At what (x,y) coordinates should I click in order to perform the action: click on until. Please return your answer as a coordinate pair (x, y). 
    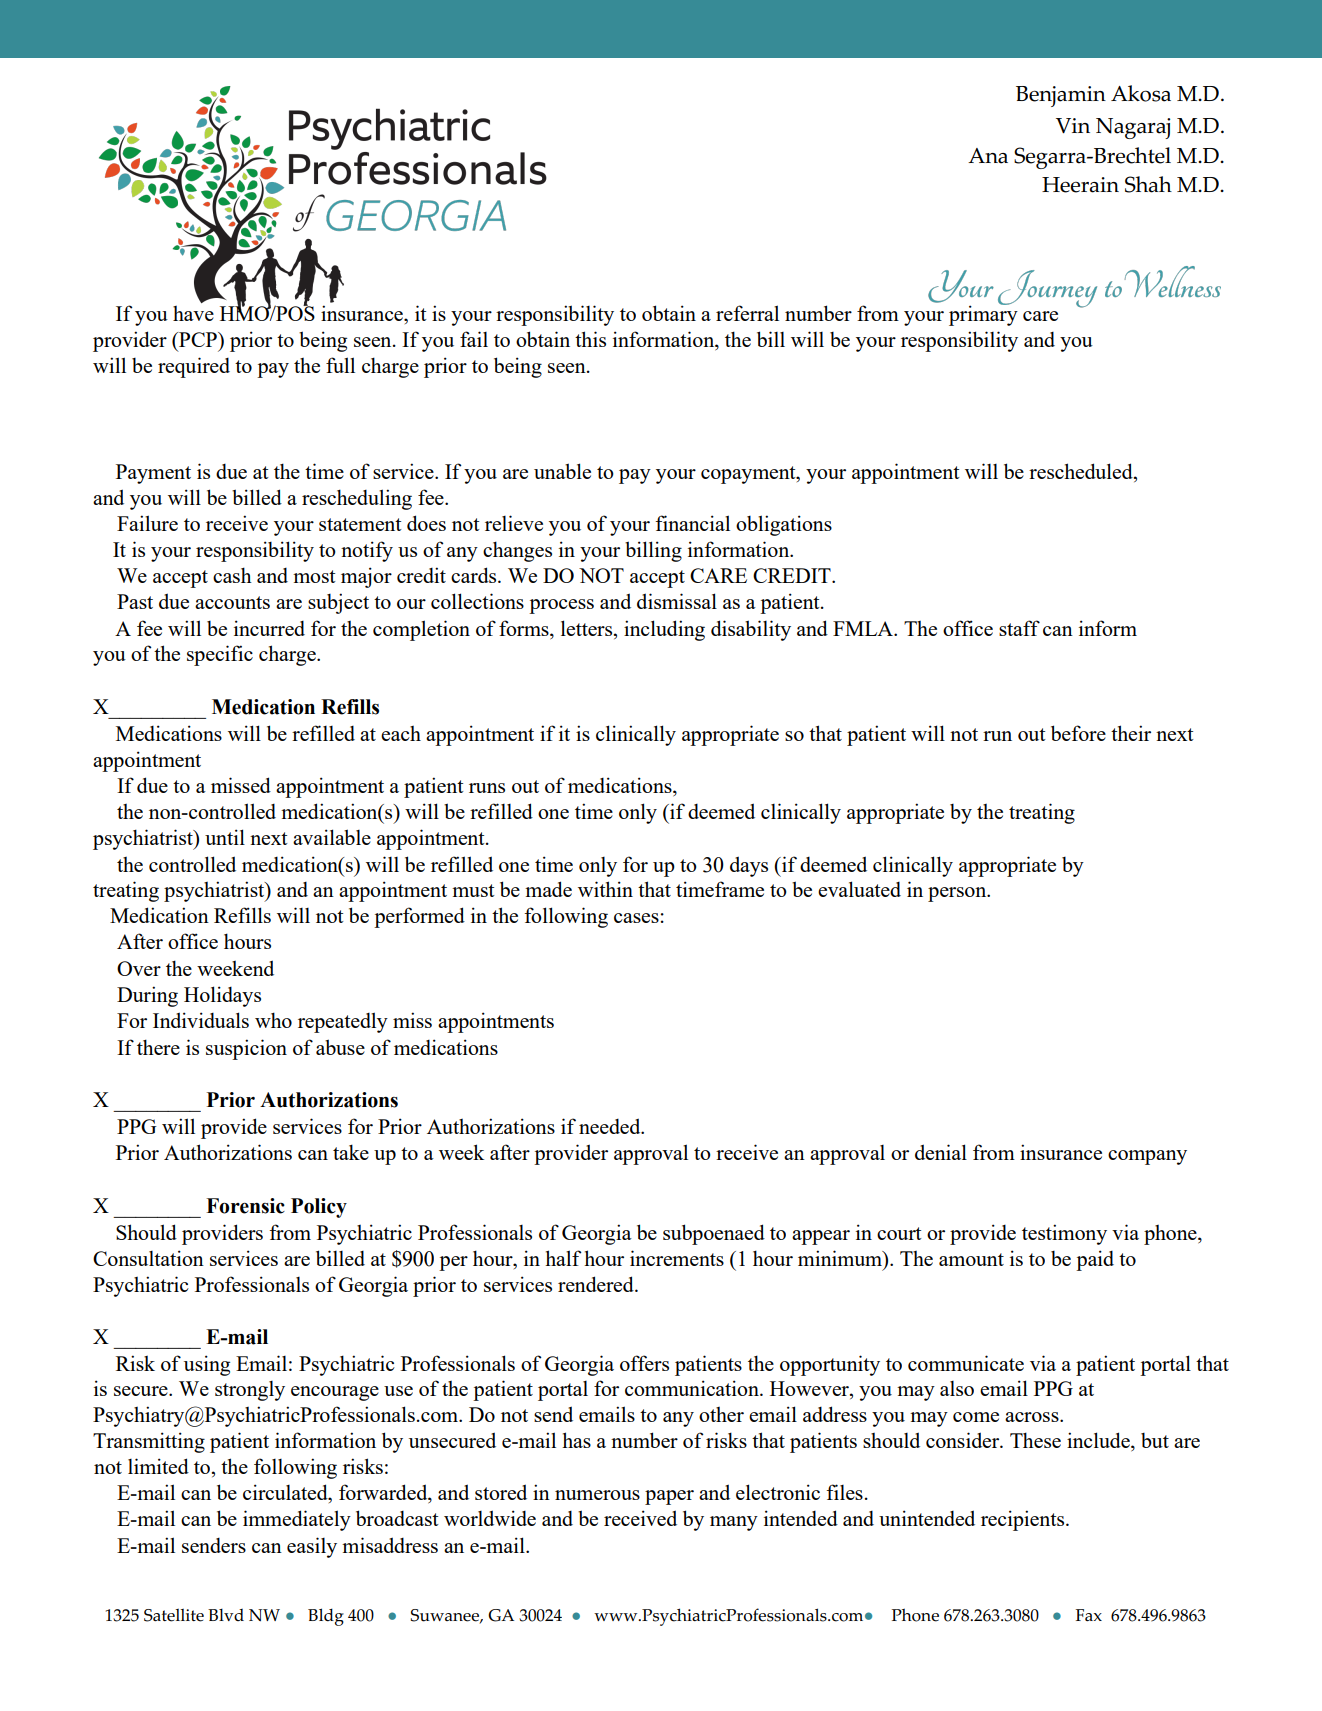
    Looking at the image, I should click on (225, 837).
